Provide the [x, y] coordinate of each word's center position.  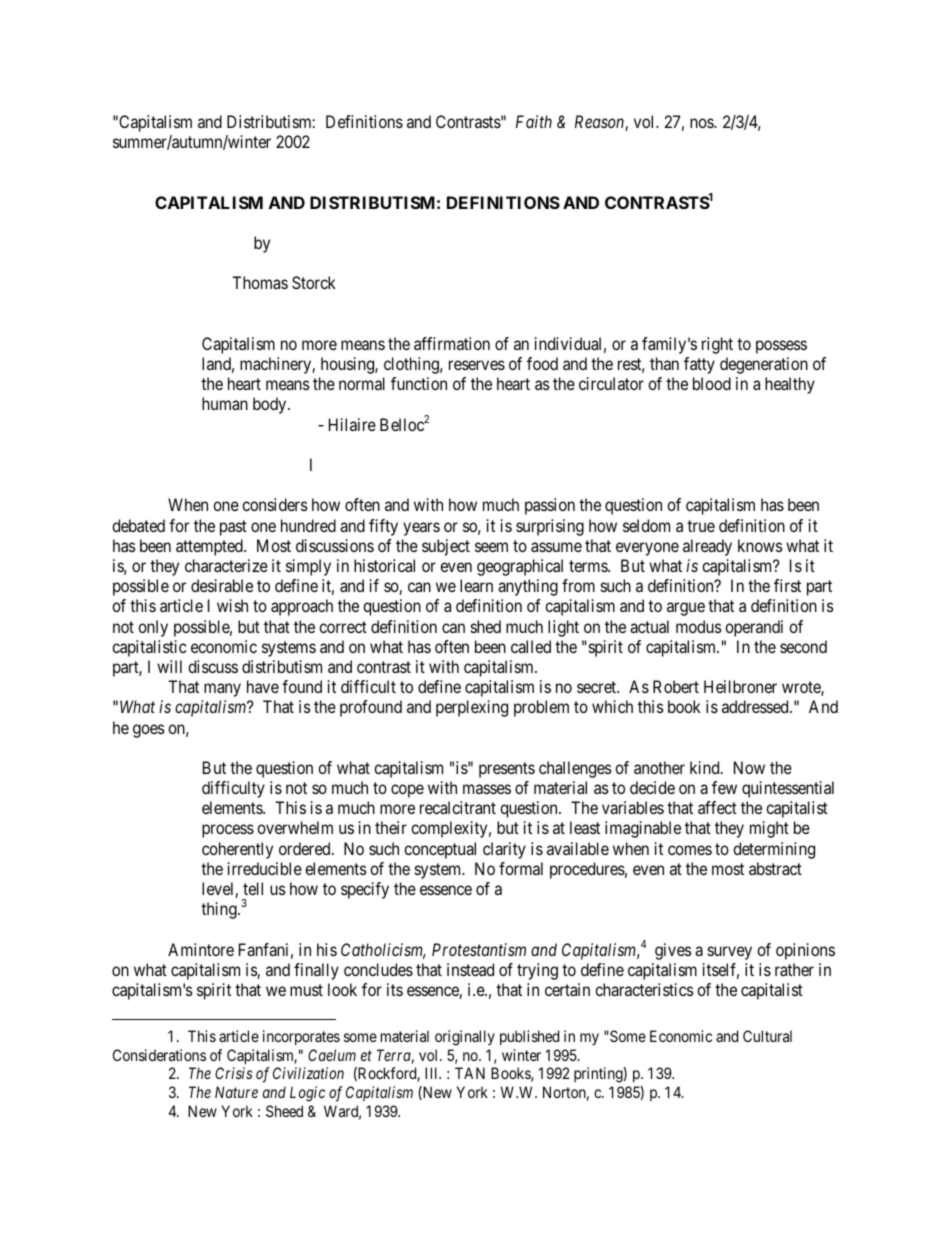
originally [465, 1038]
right [717, 345]
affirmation [452, 343]
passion [550, 506]
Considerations [159, 1055]
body [271, 405]
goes [149, 731]
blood [712, 383]
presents [507, 770]
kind [706, 767]
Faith [534, 121]
